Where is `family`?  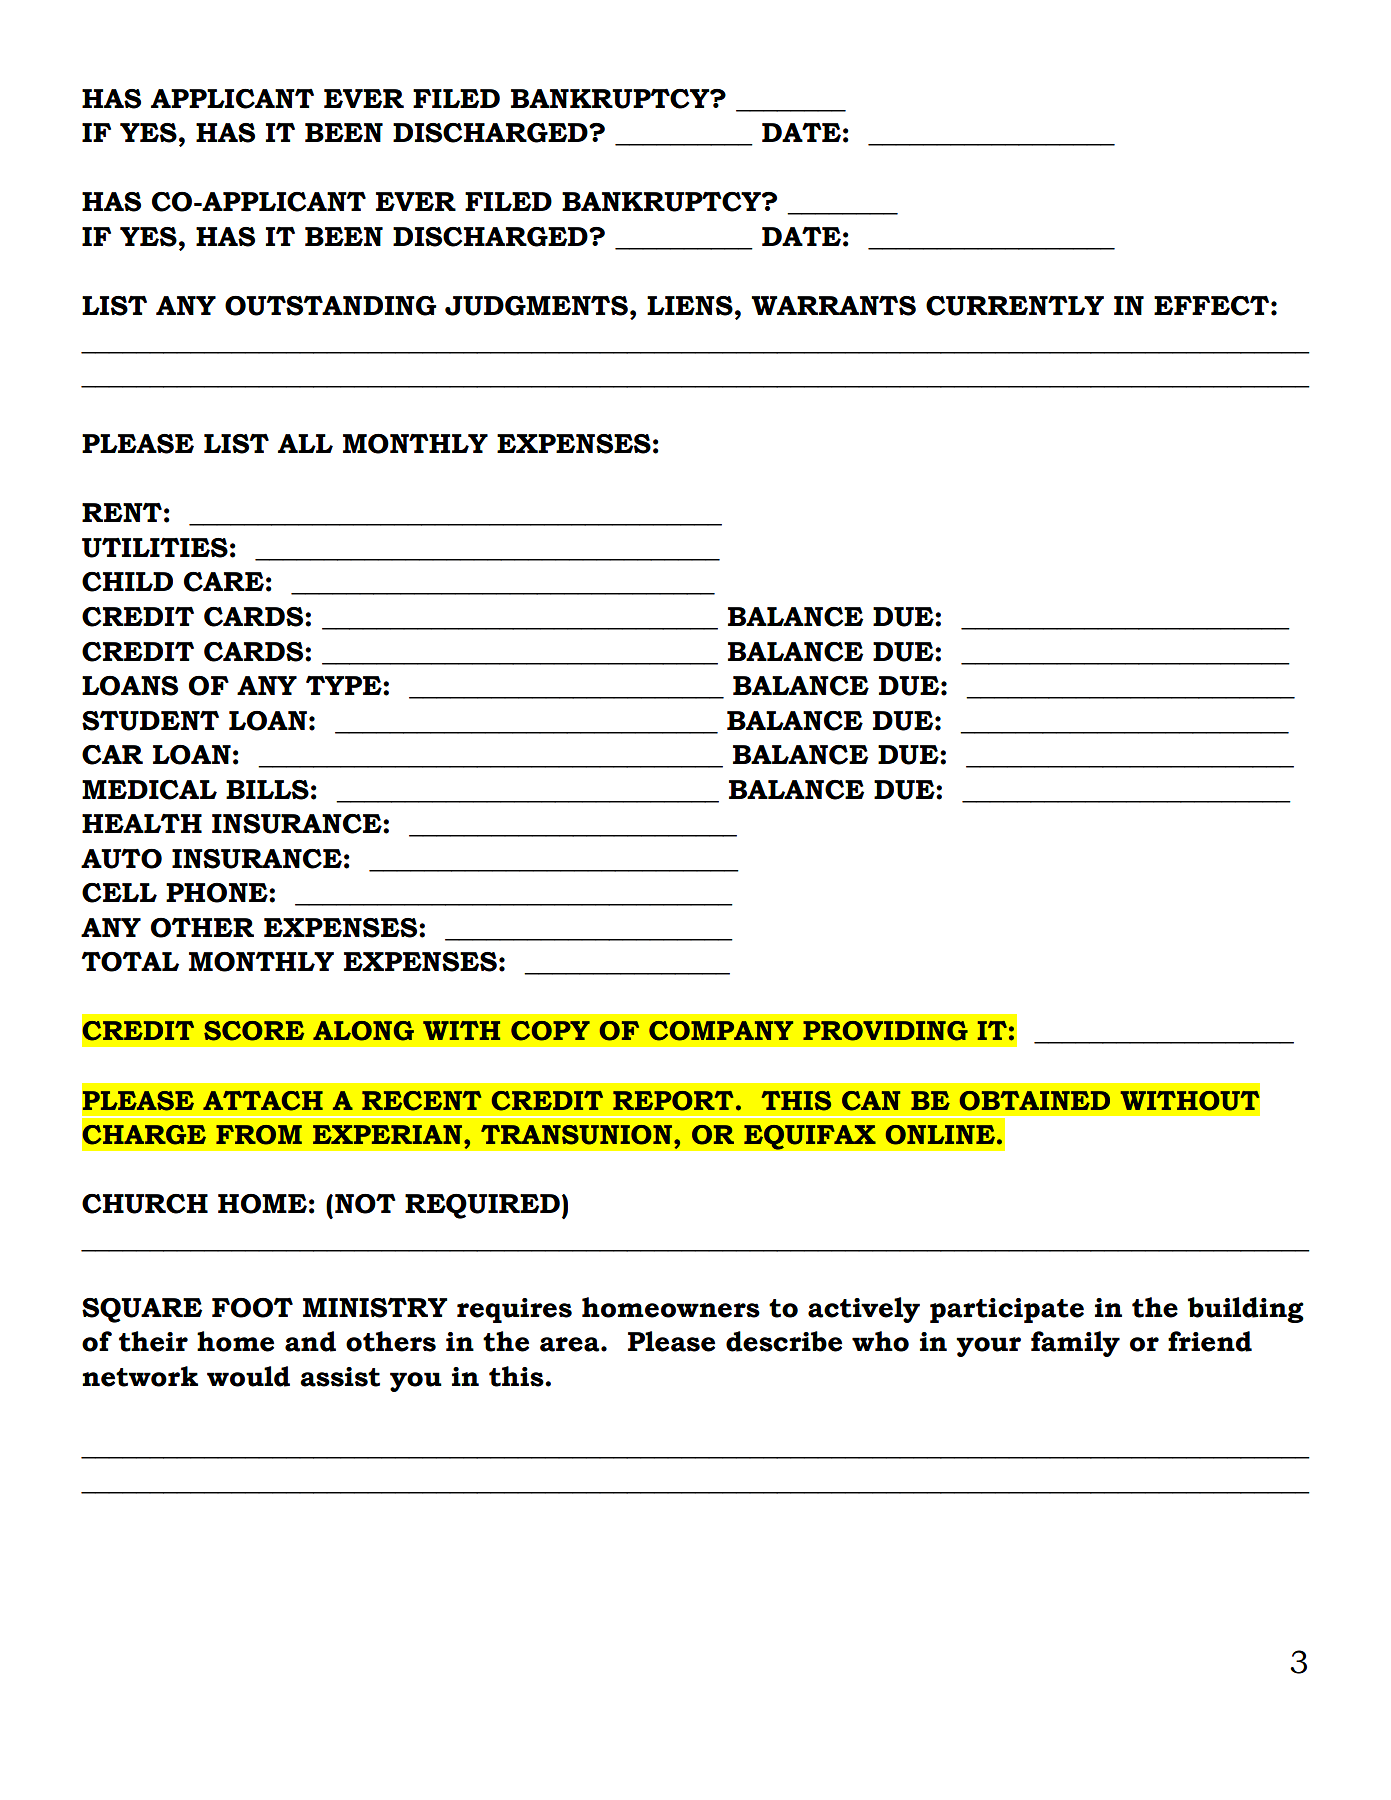
family is located at coordinates (1075, 1344).
